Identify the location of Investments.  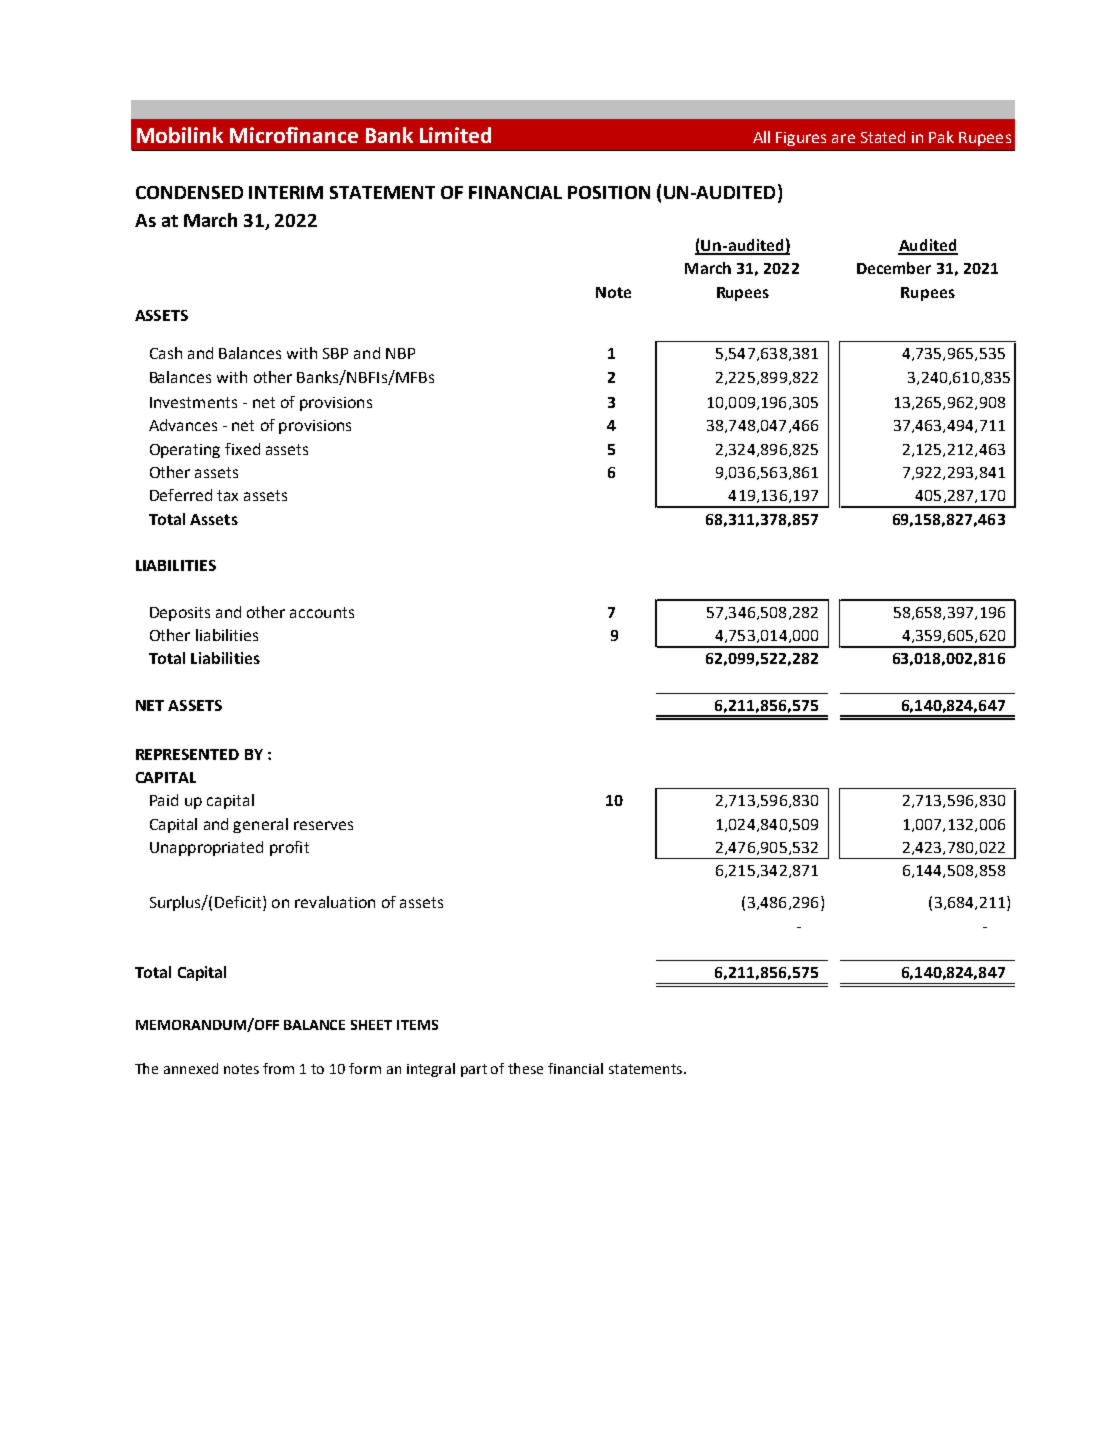
(193, 402).
